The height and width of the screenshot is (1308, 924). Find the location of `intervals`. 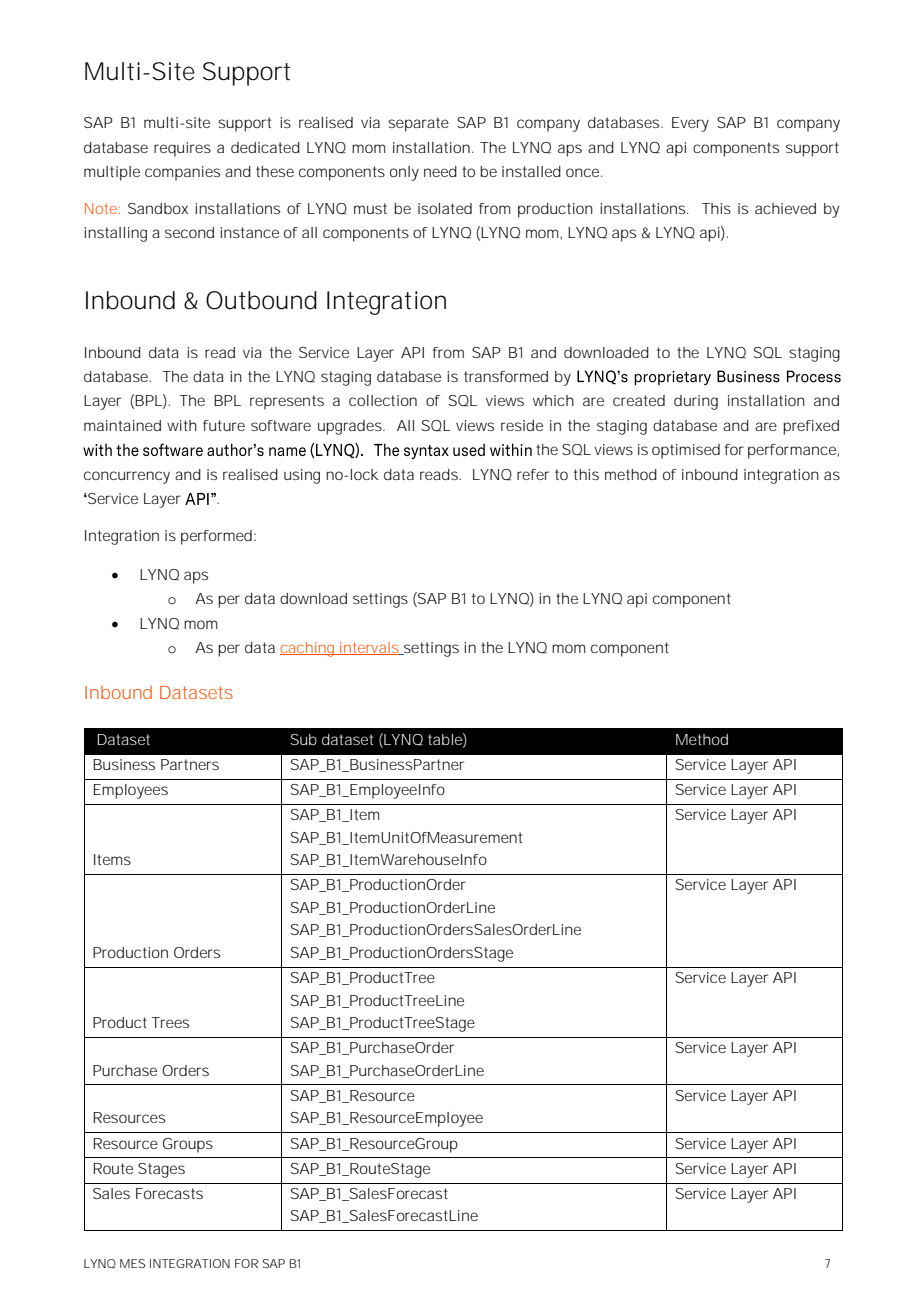

intervals is located at coordinates (368, 648).
